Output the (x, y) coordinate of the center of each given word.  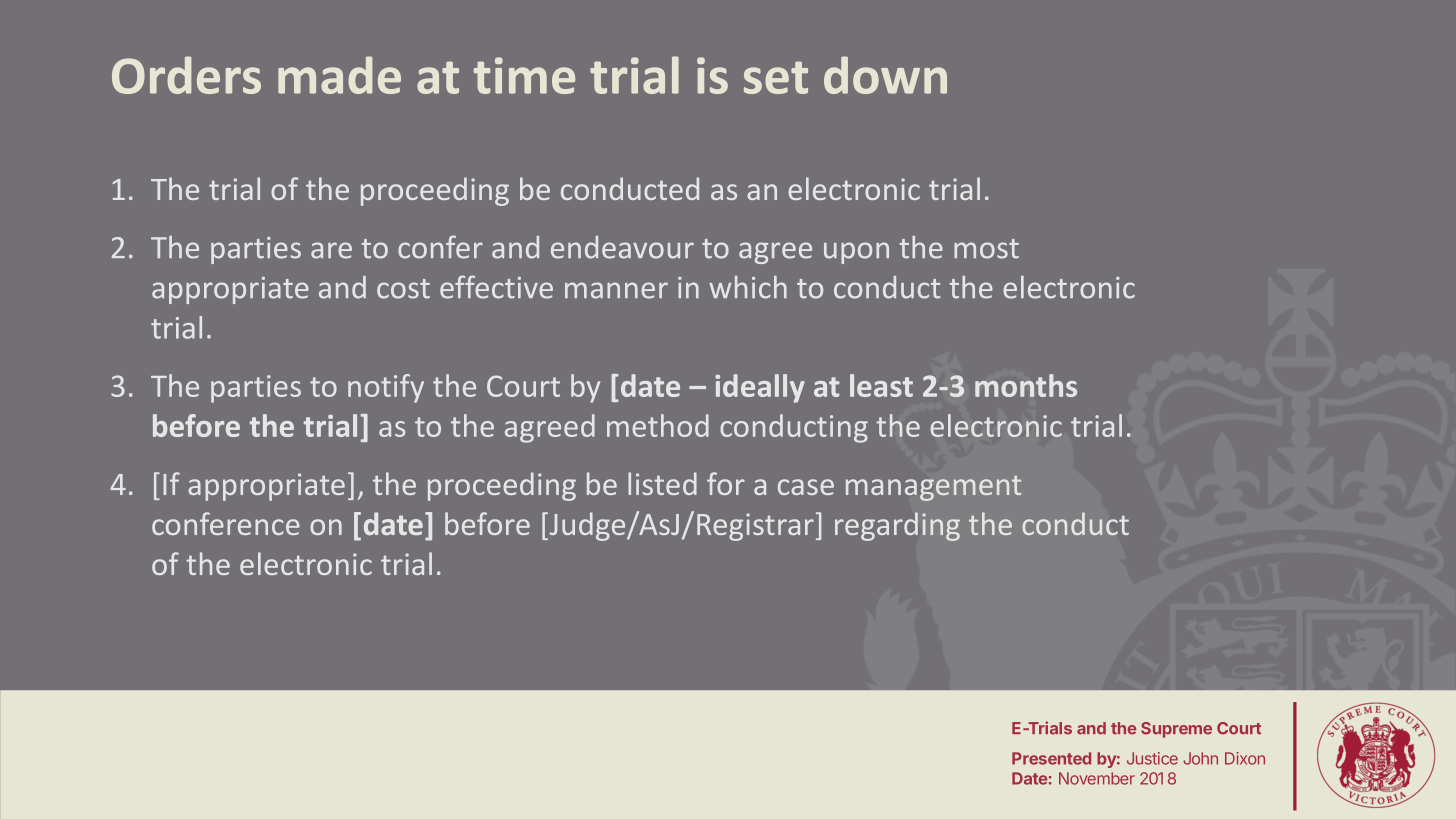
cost (403, 289)
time (524, 75)
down (885, 75)
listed (662, 483)
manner (616, 290)
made (339, 75)
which (748, 287)
